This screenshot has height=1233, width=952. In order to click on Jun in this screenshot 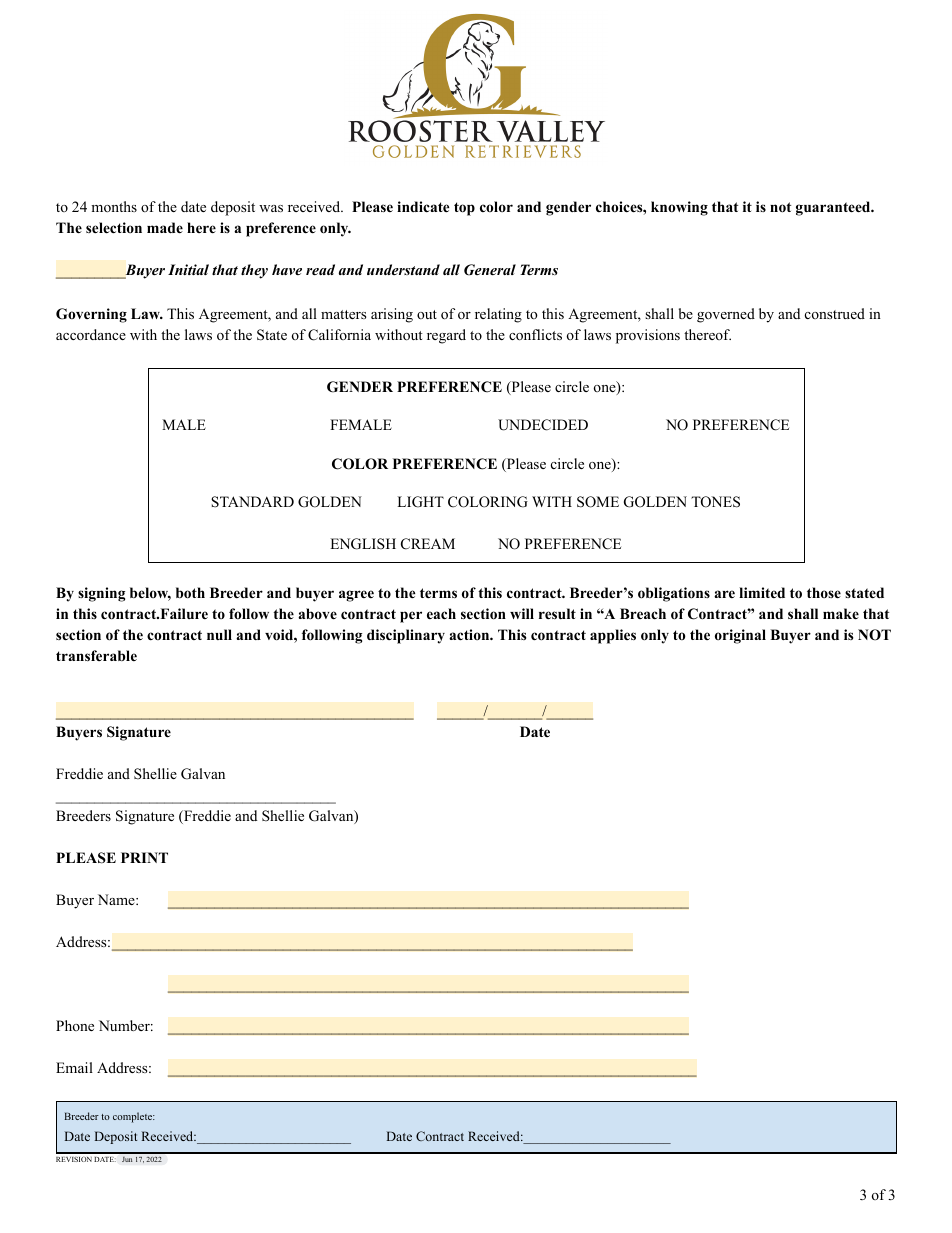, I will do `click(127, 1159)`.
